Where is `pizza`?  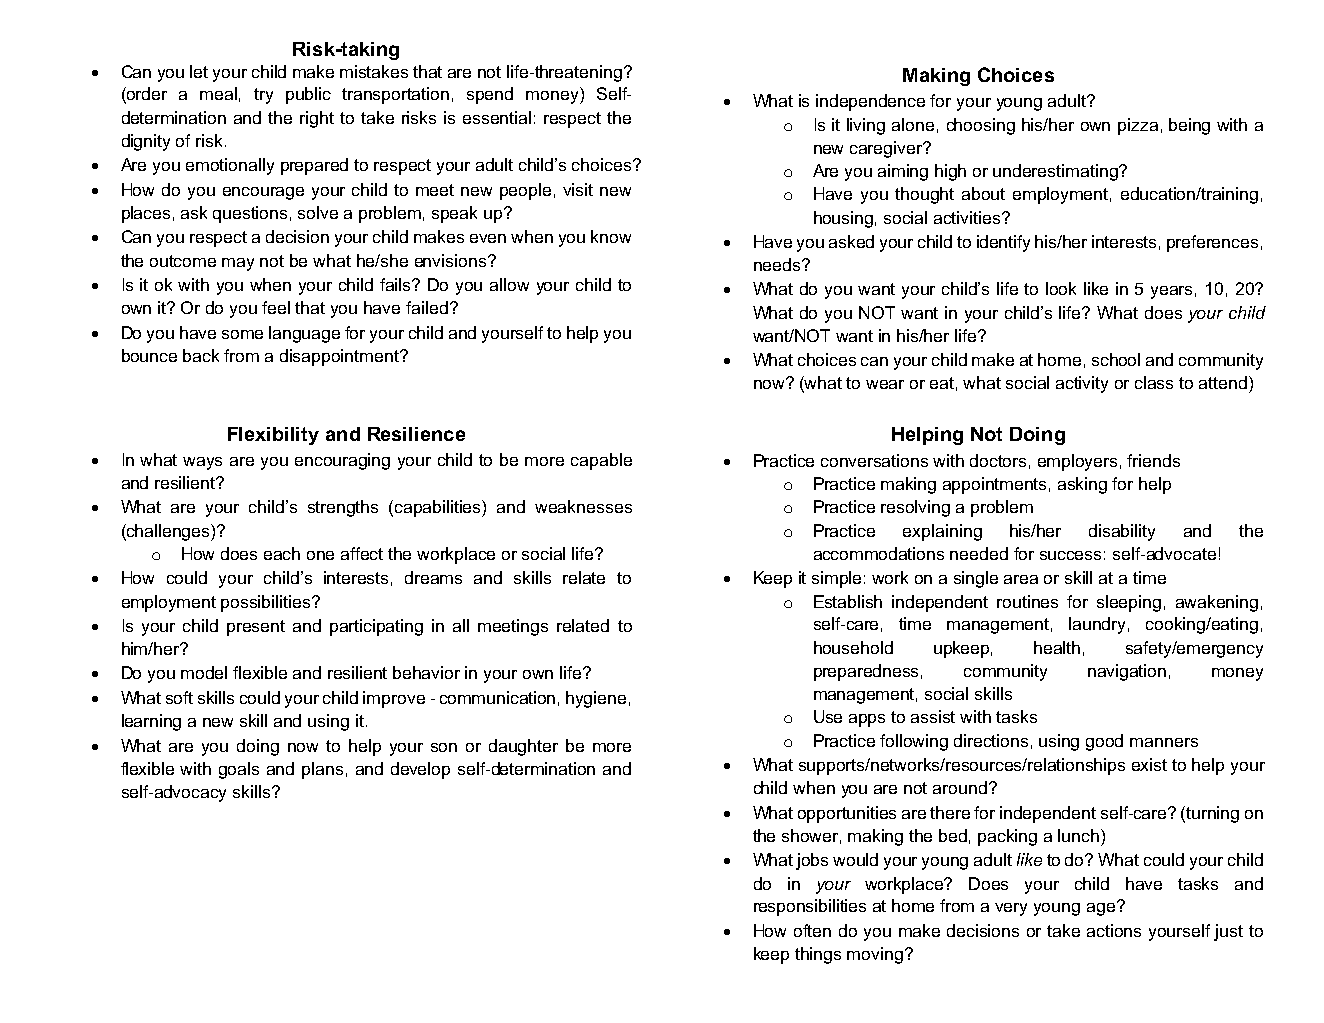 pizza is located at coordinates (1138, 126).
